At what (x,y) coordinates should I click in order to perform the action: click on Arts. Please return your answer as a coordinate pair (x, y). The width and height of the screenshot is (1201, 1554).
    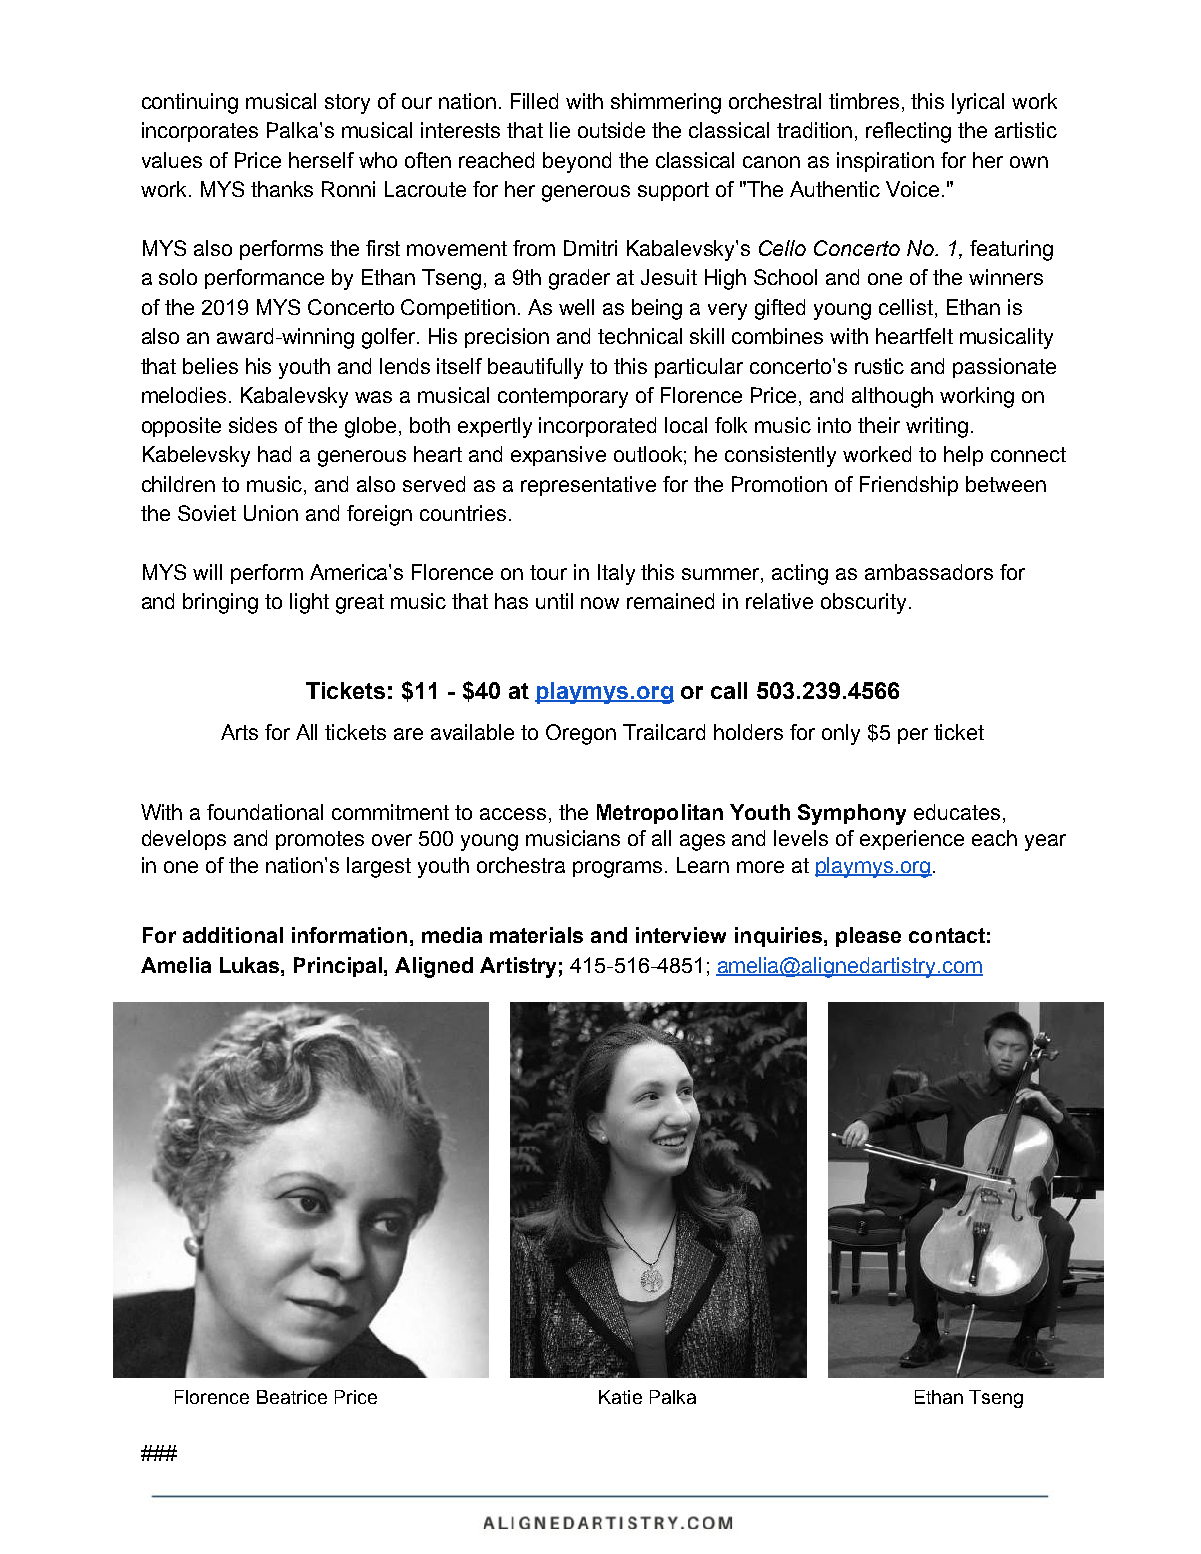
    Looking at the image, I should click on (239, 732).
